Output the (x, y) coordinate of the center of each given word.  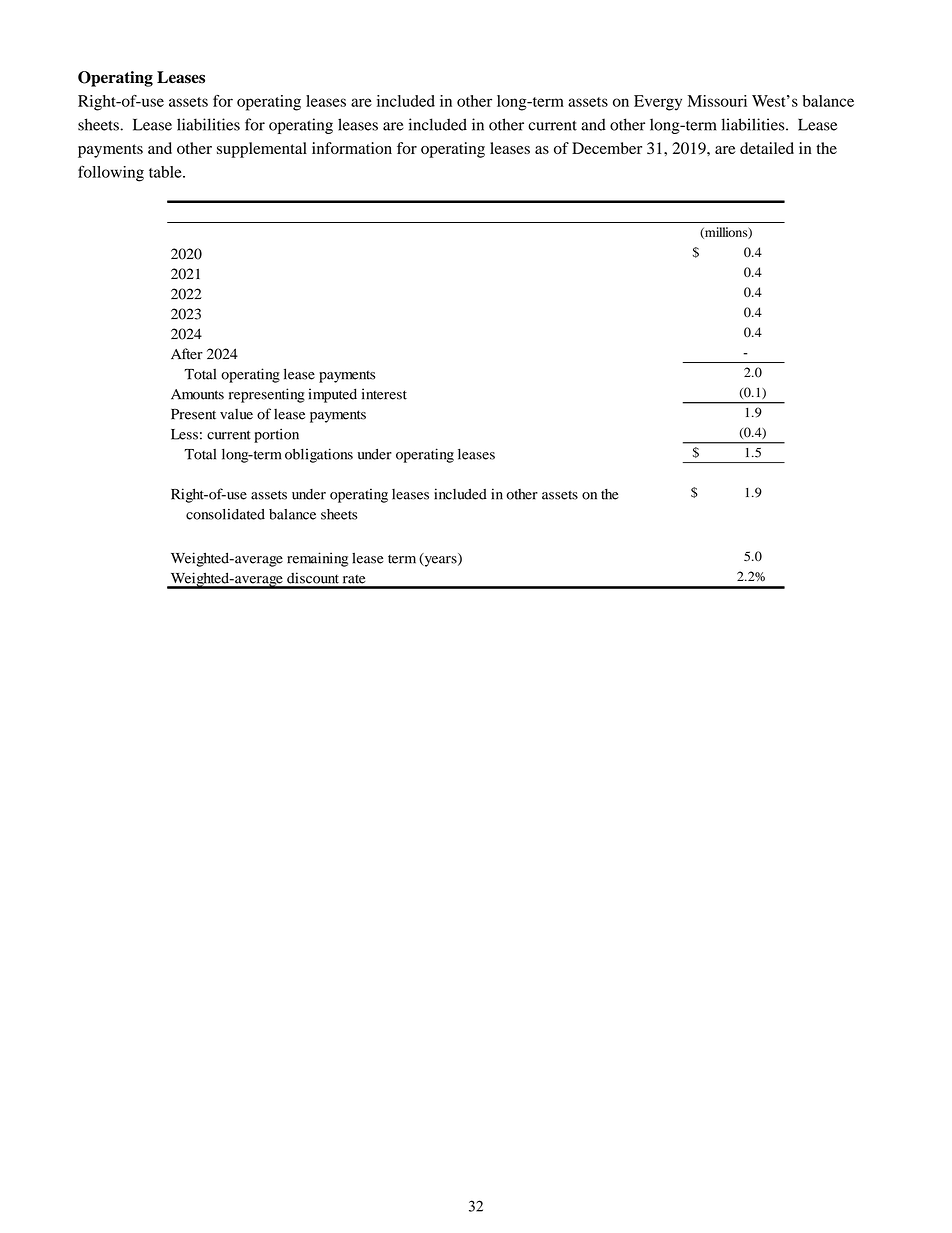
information (352, 148)
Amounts (197, 394)
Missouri (717, 101)
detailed (767, 148)
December (607, 148)
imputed (333, 395)
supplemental (262, 150)
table (166, 172)
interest (384, 394)
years (440, 560)
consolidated (225, 514)
